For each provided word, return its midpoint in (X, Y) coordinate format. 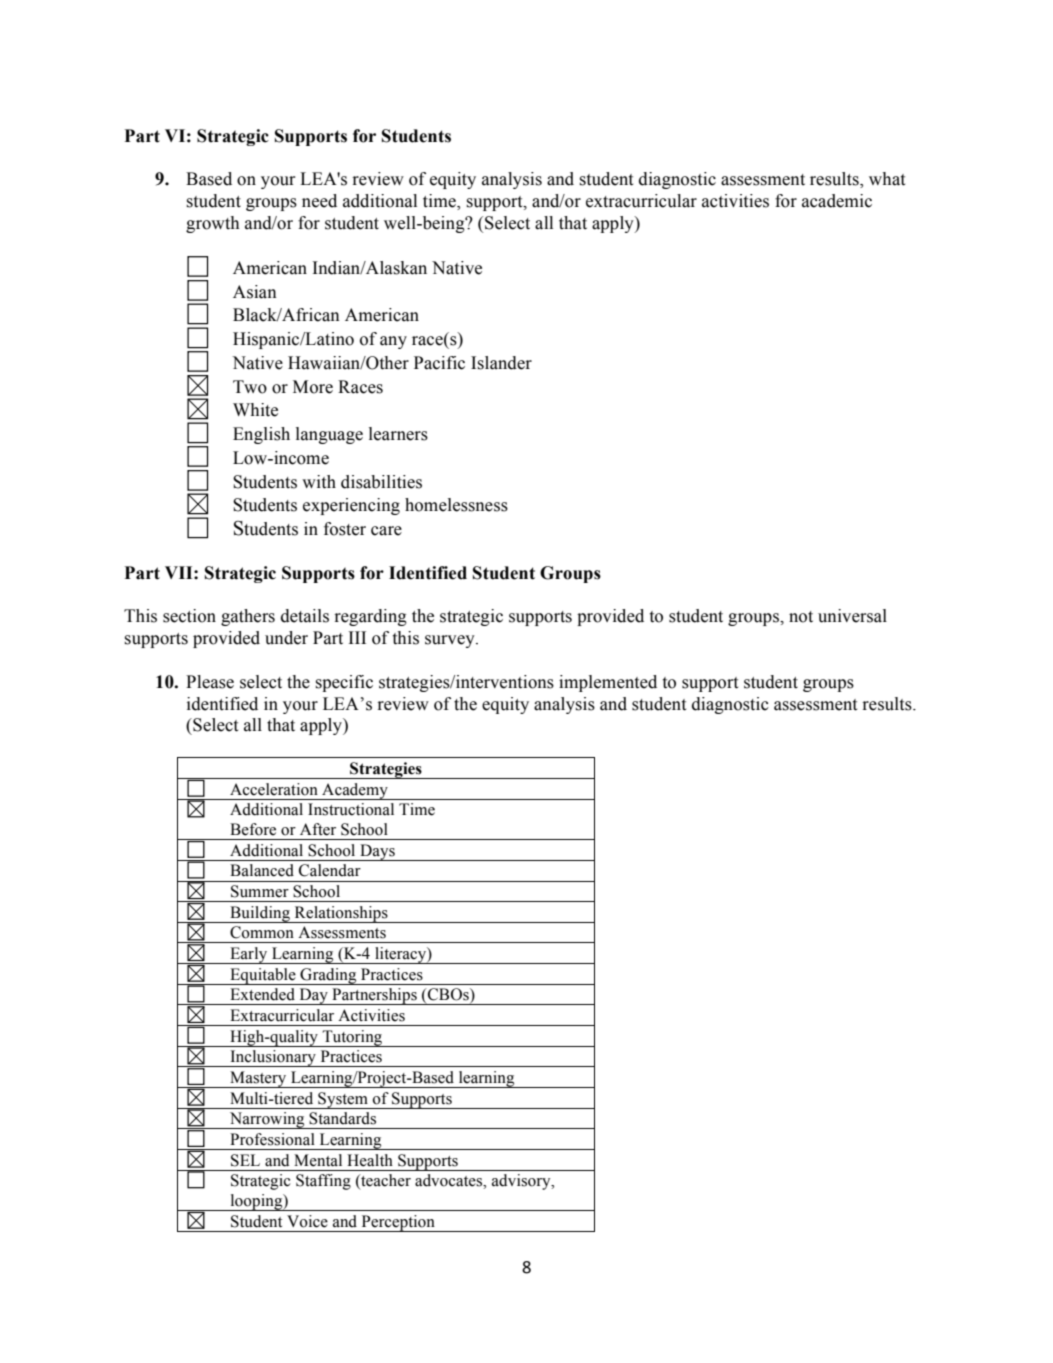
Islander (501, 363)
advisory (522, 1182)
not (801, 617)
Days (377, 852)
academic (837, 201)
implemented (608, 683)
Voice (307, 1221)
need (319, 201)
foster (345, 529)
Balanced (262, 870)
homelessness (456, 505)
